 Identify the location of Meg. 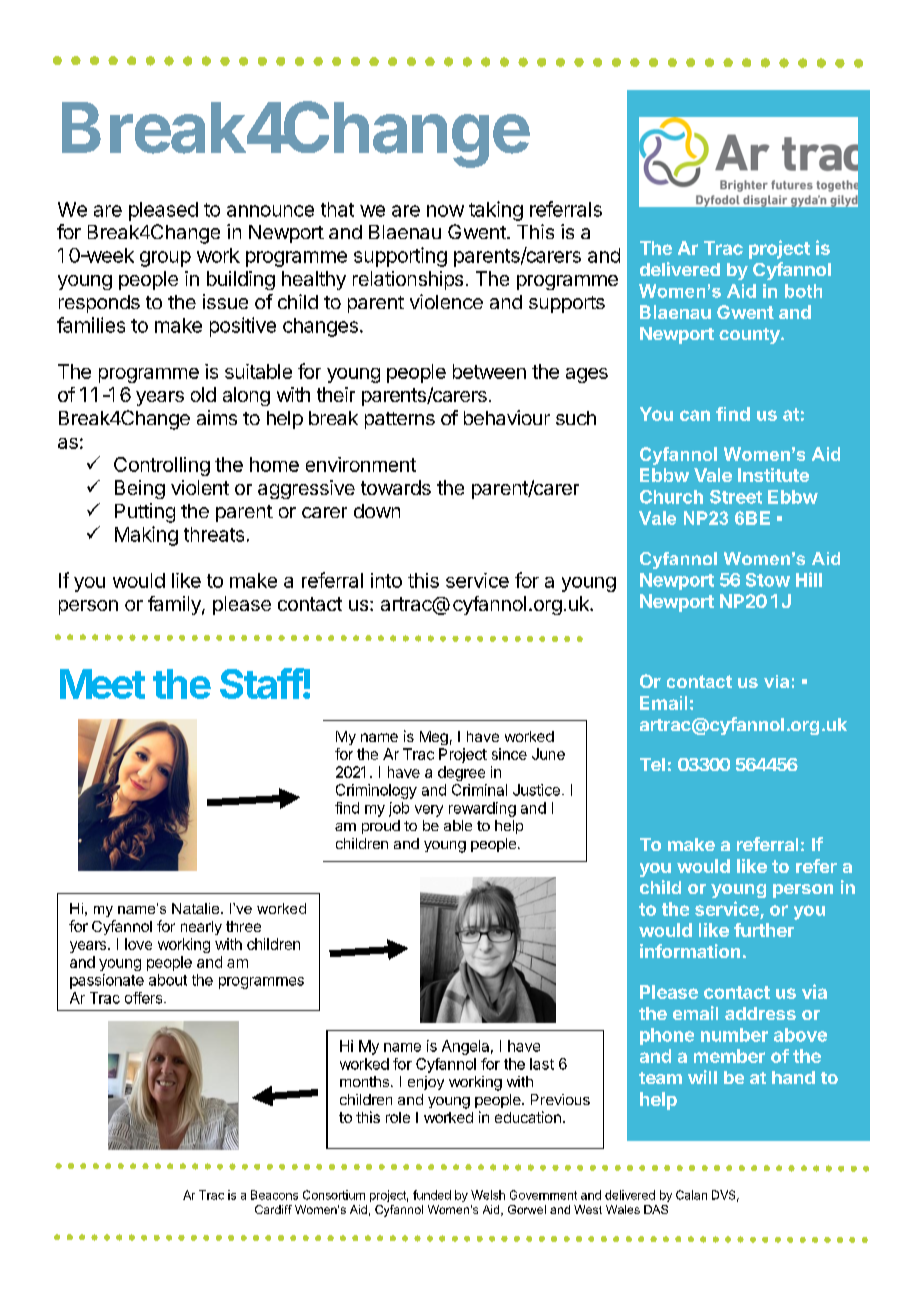
(434, 738).
